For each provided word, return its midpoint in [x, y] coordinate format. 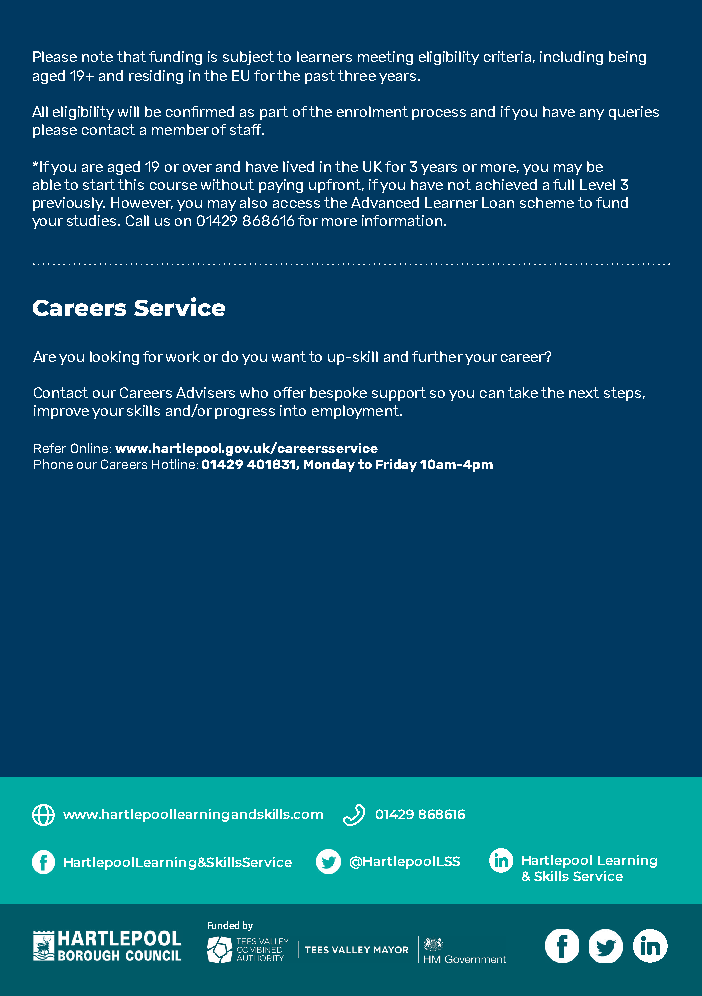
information [402, 220]
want [289, 356]
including [571, 58]
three [357, 75]
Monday [329, 465]
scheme [547, 202]
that [131, 56]
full [563, 184]
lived [298, 166]
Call [137, 220]
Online [91, 448]
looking [114, 358]
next [584, 392]
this [131, 184]
